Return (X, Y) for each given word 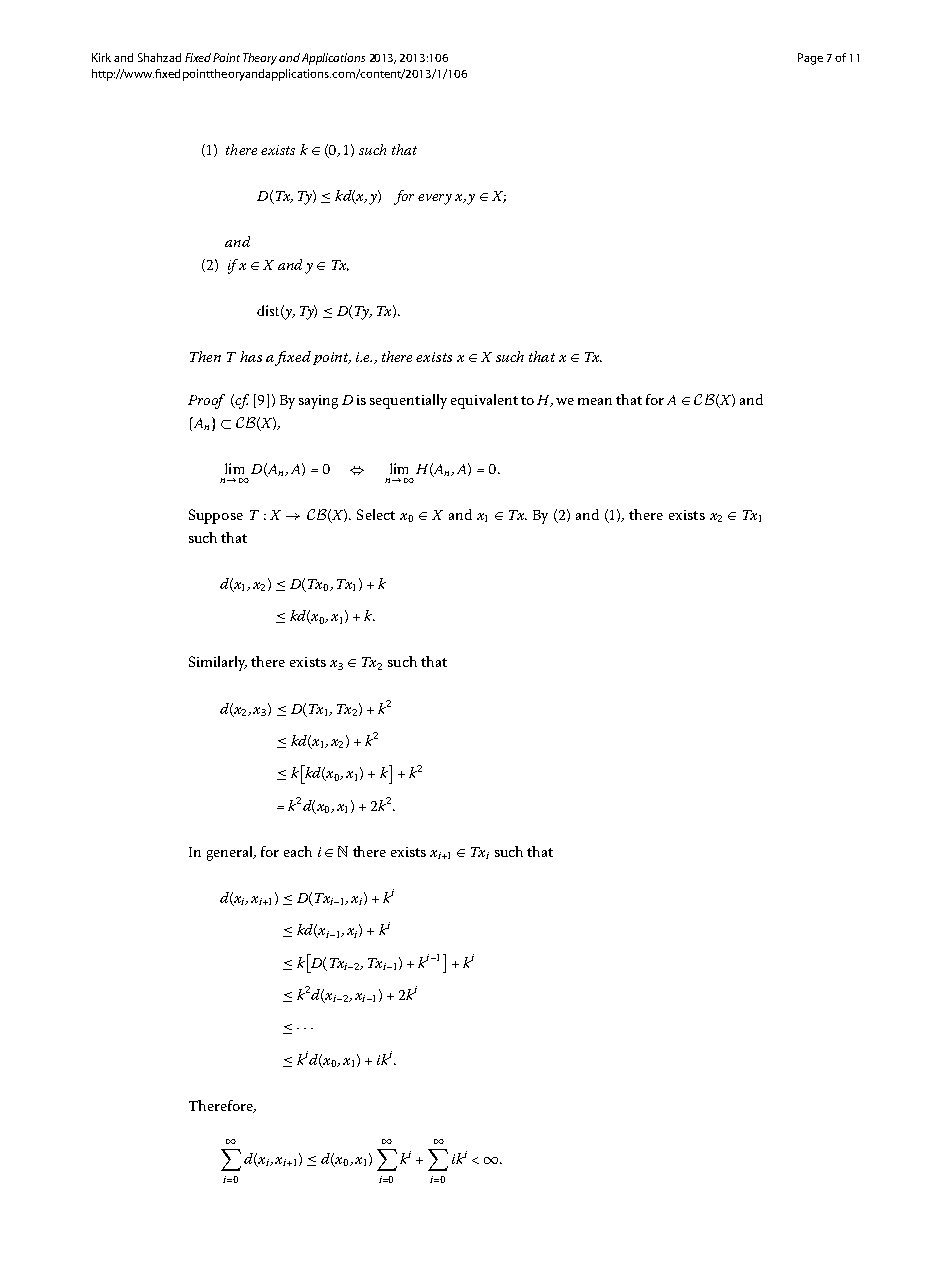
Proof (206, 401)
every (435, 199)
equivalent (484, 401)
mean (595, 401)
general (231, 853)
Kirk (101, 57)
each (298, 851)
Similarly (218, 663)
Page (810, 59)
